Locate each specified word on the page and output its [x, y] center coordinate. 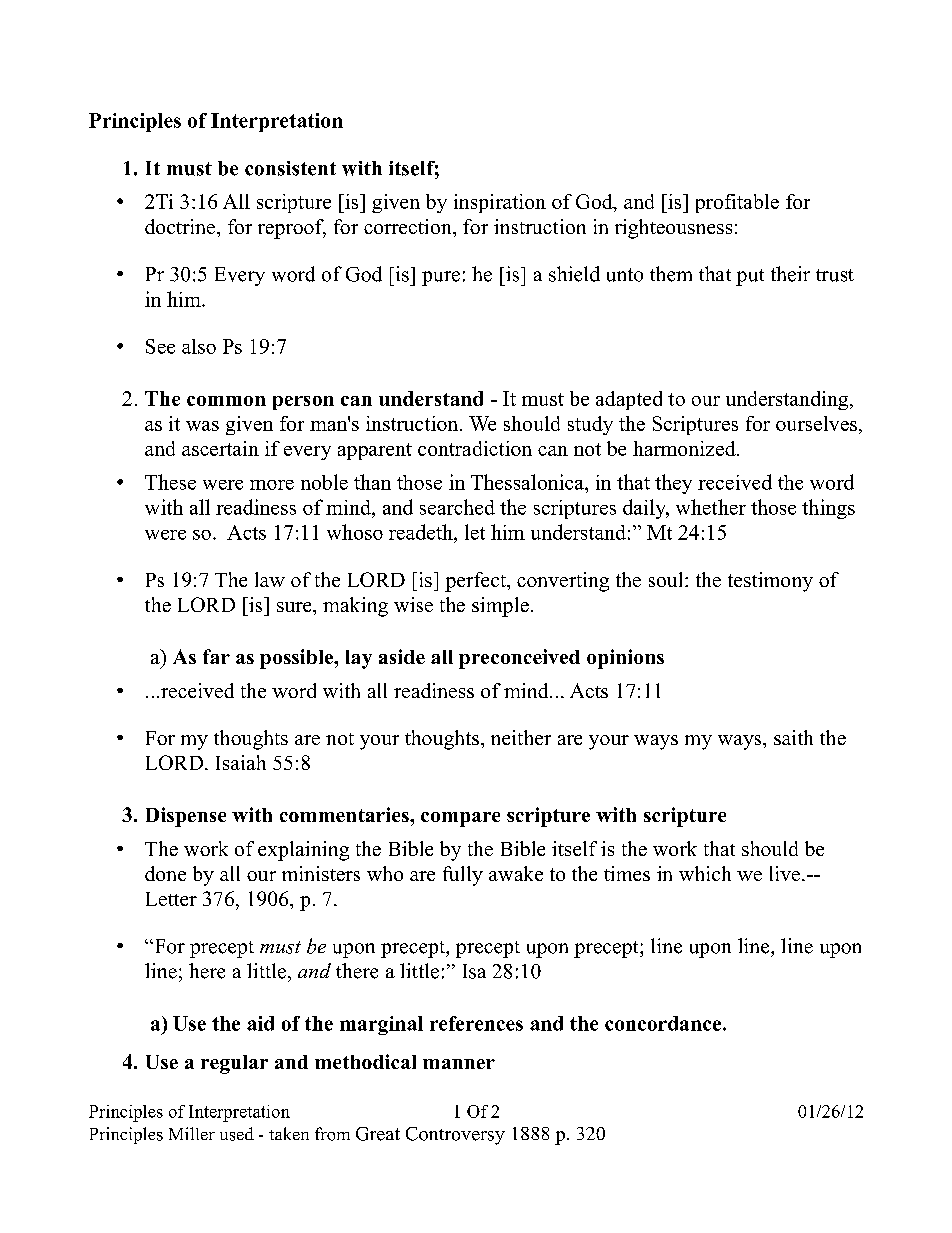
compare [460, 819]
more [272, 485]
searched [457, 507]
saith [793, 737]
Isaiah [241, 762]
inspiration [500, 203]
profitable [737, 203]
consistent [290, 168]
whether [711, 507]
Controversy [455, 1136]
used [237, 1134]
